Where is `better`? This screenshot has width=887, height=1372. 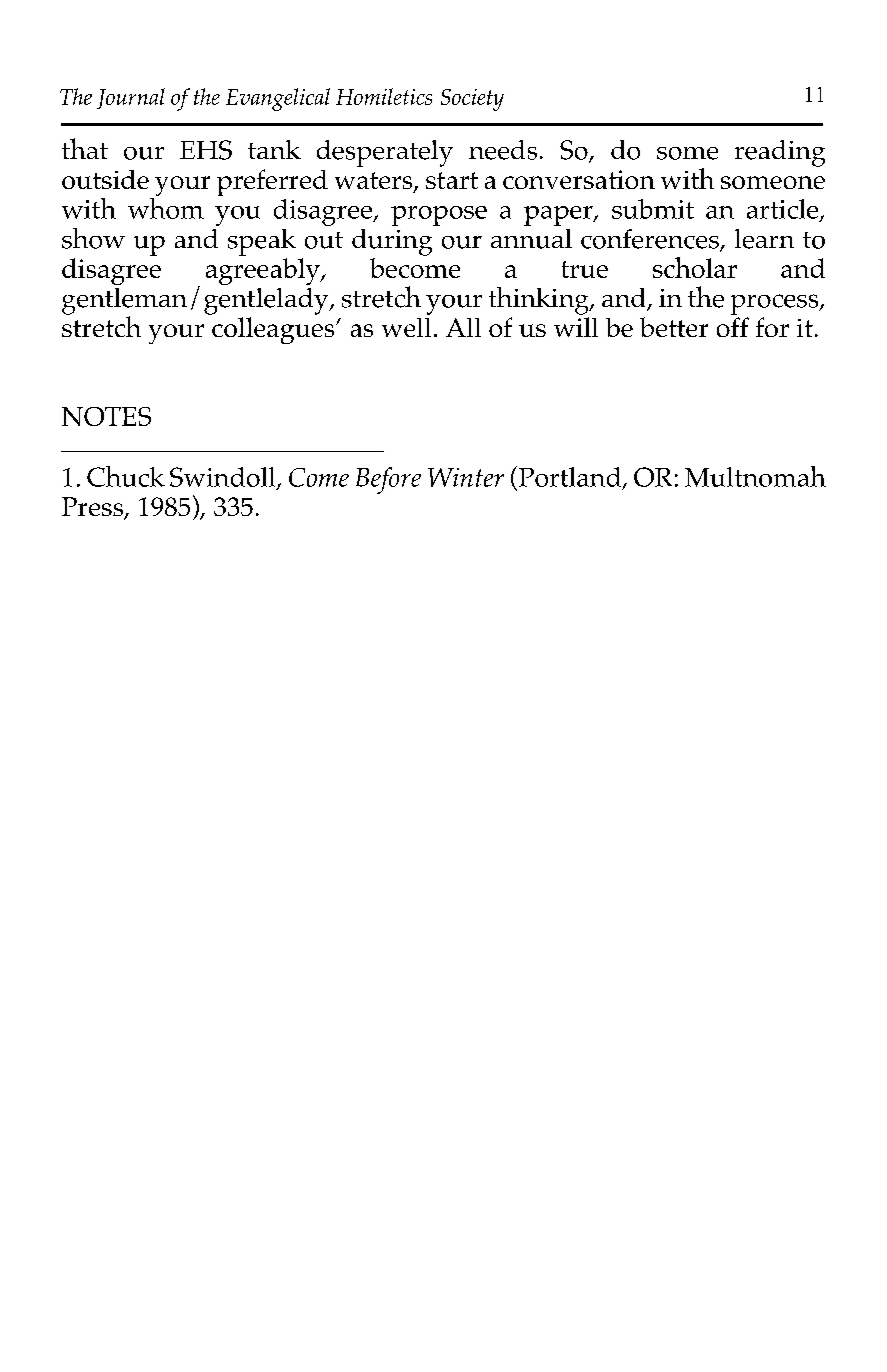
better is located at coordinates (674, 327).
